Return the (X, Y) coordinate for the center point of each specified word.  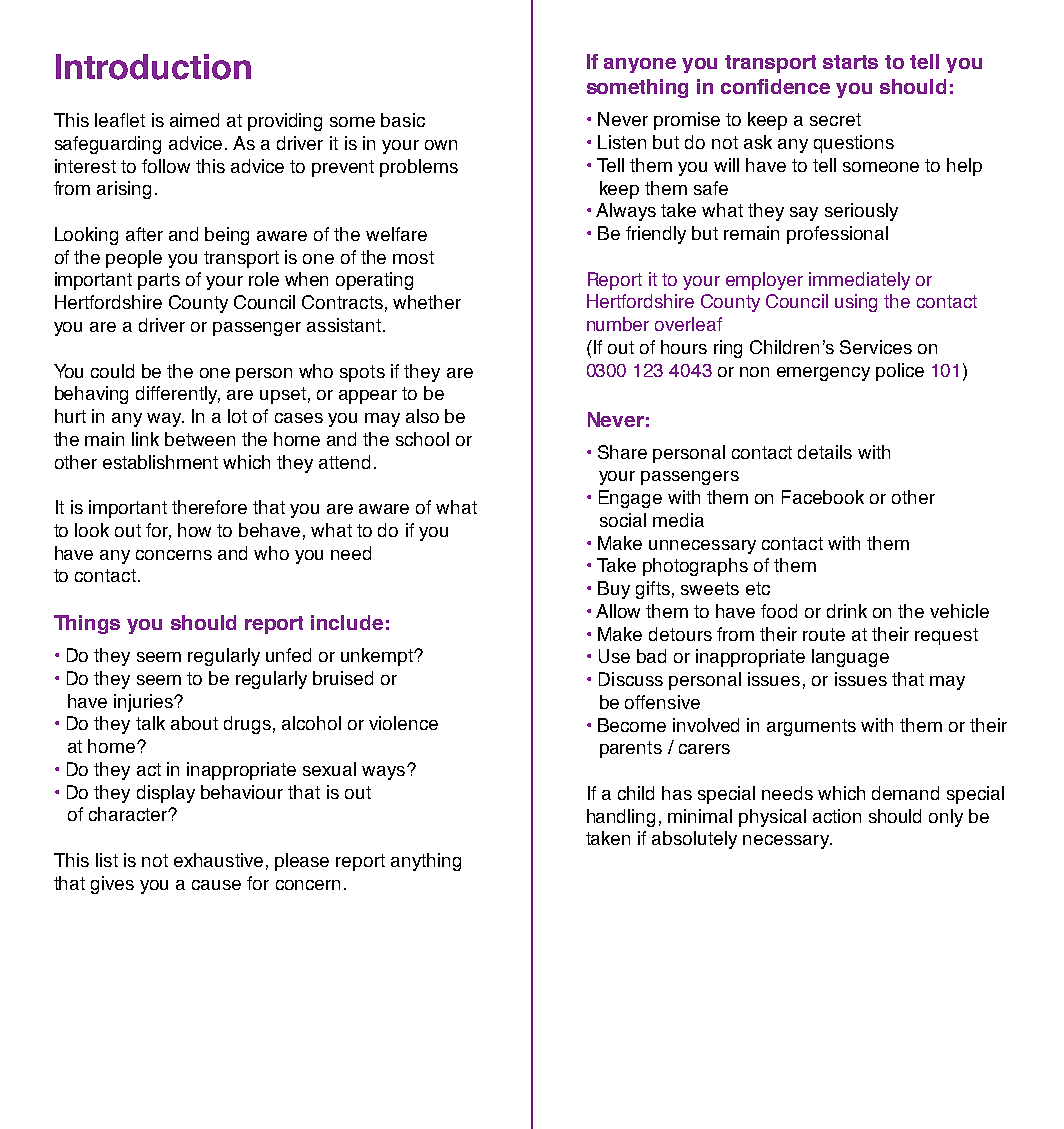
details (825, 452)
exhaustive (218, 860)
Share (622, 452)
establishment (160, 462)
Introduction (153, 67)
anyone (640, 65)
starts (850, 62)
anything (426, 862)
